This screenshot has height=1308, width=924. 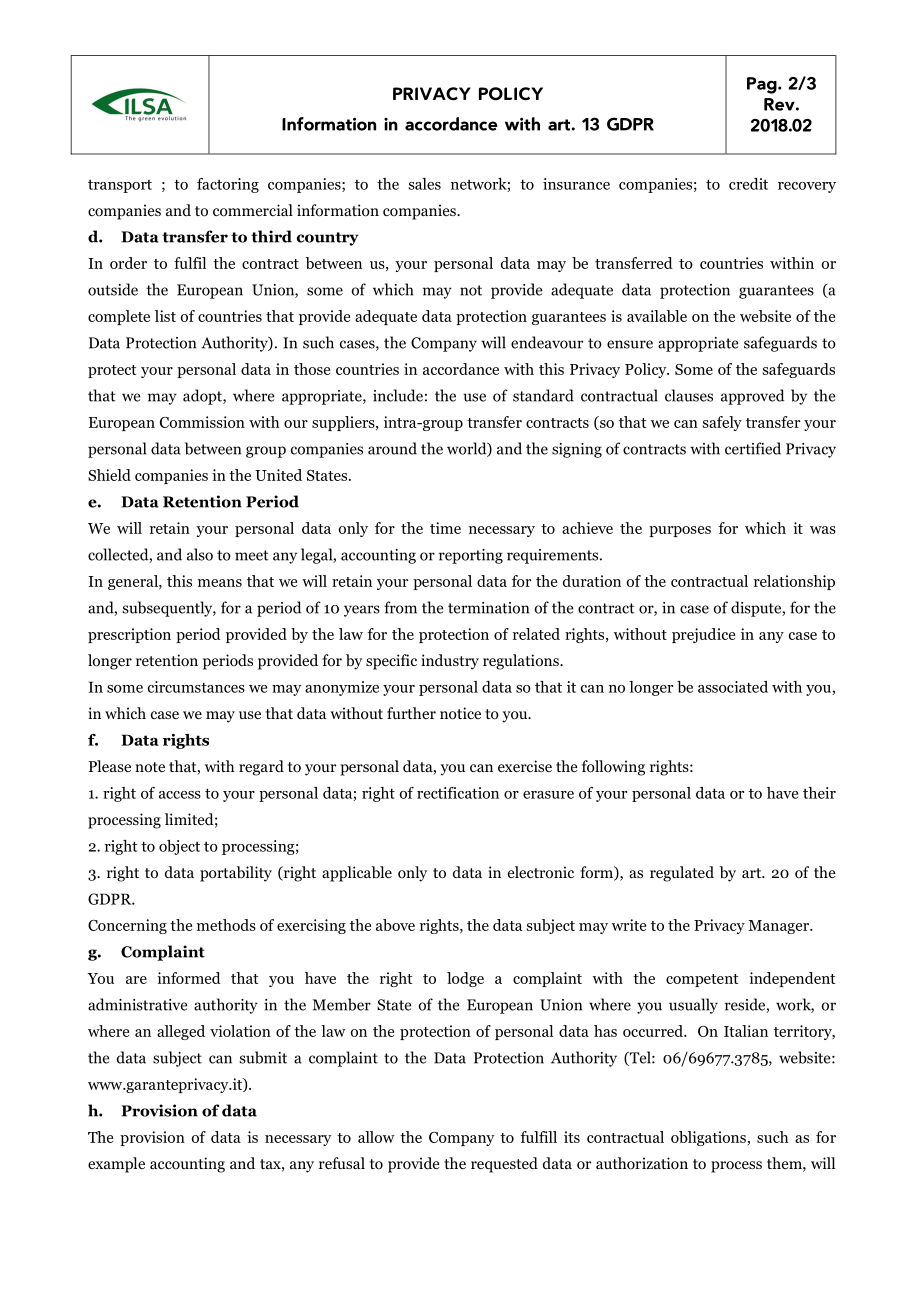 I want to click on rectification, so click(x=458, y=793).
